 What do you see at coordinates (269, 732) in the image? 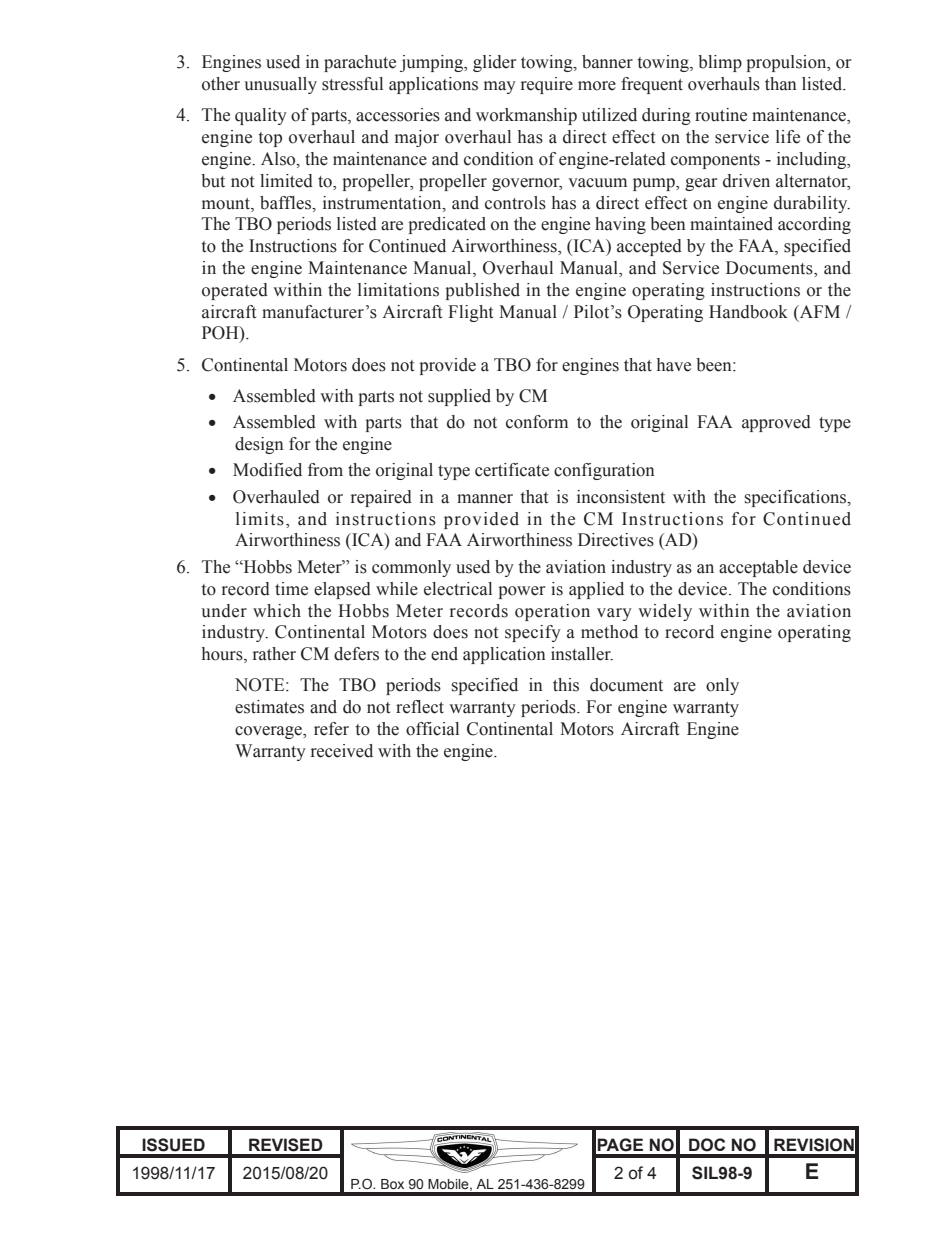
I see `coverage` at bounding box center [269, 732].
